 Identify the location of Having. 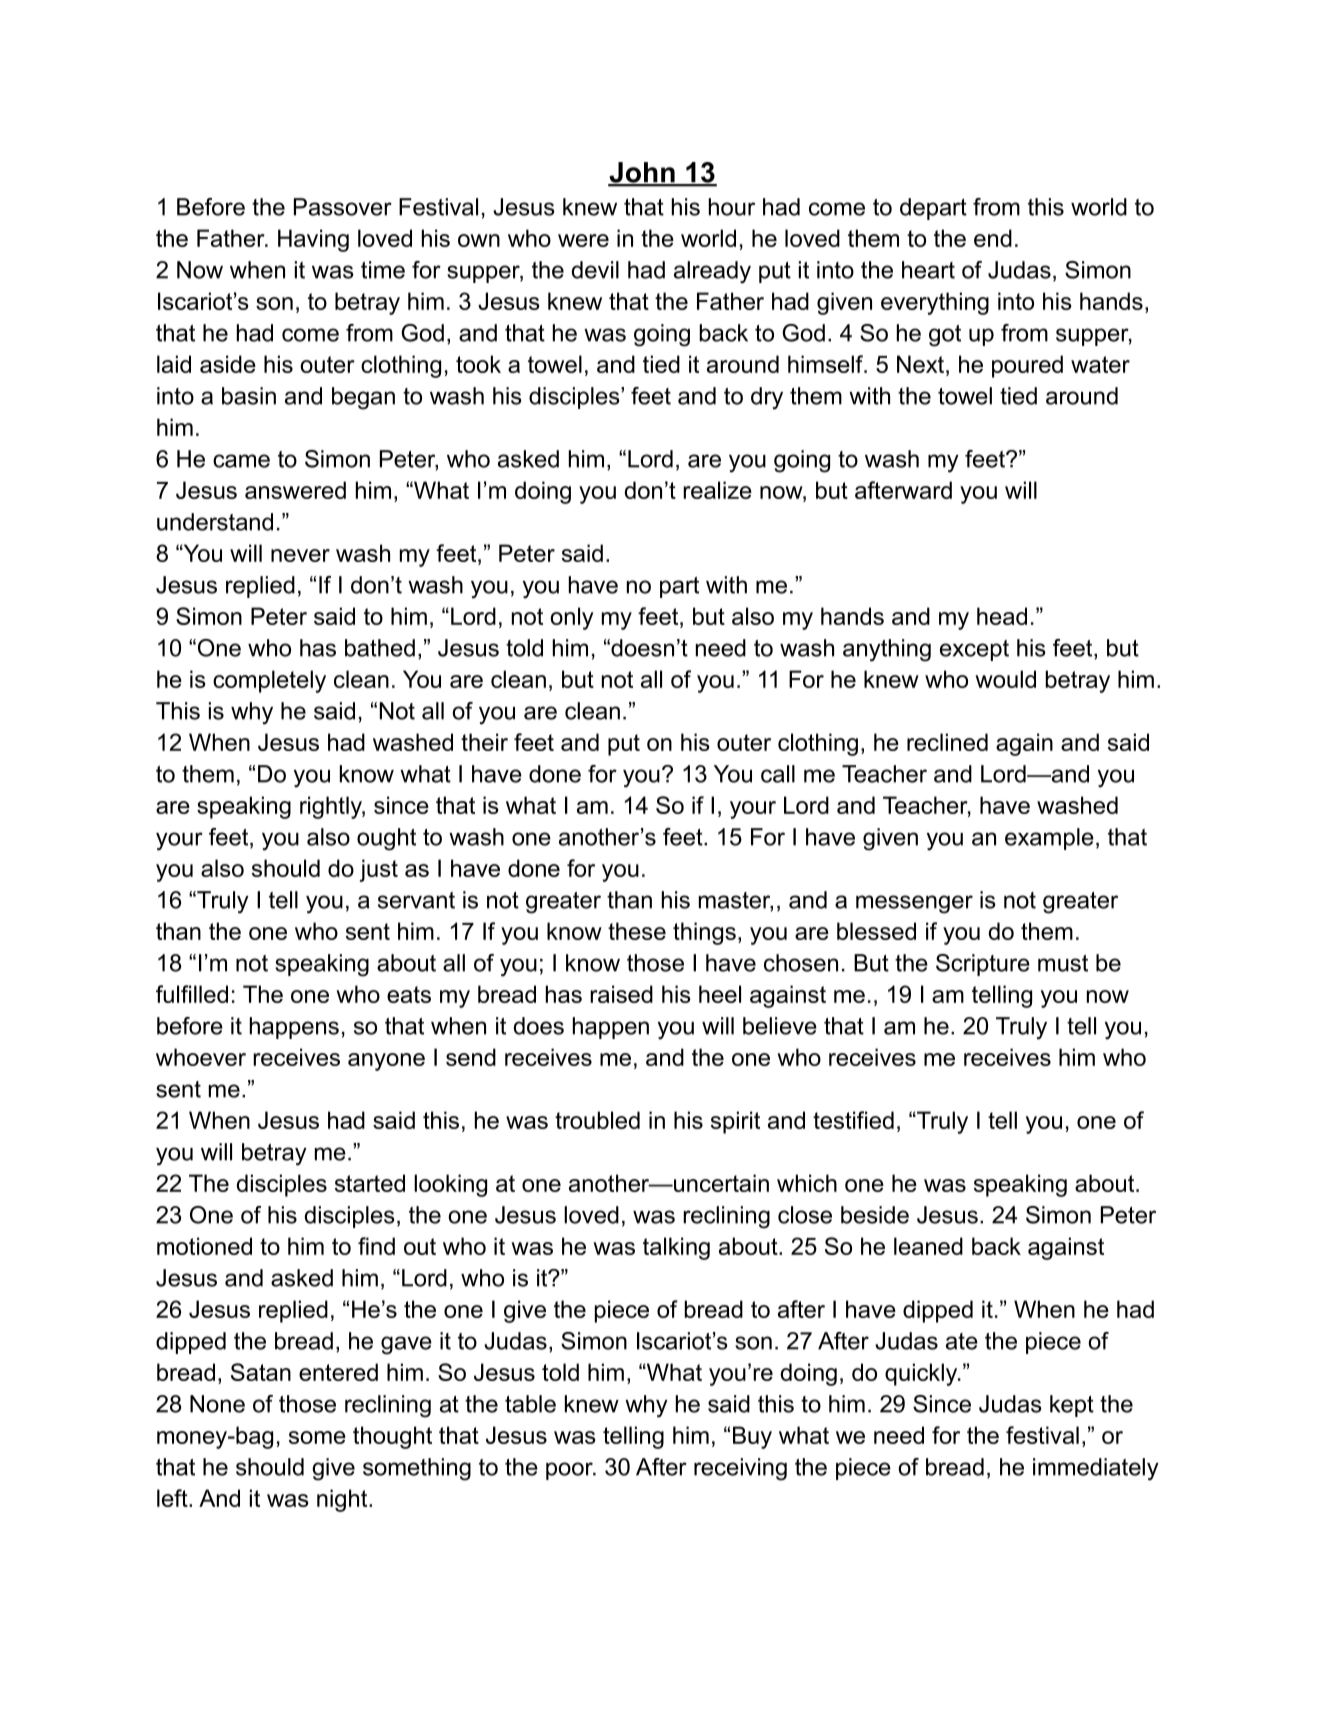
(313, 240).
